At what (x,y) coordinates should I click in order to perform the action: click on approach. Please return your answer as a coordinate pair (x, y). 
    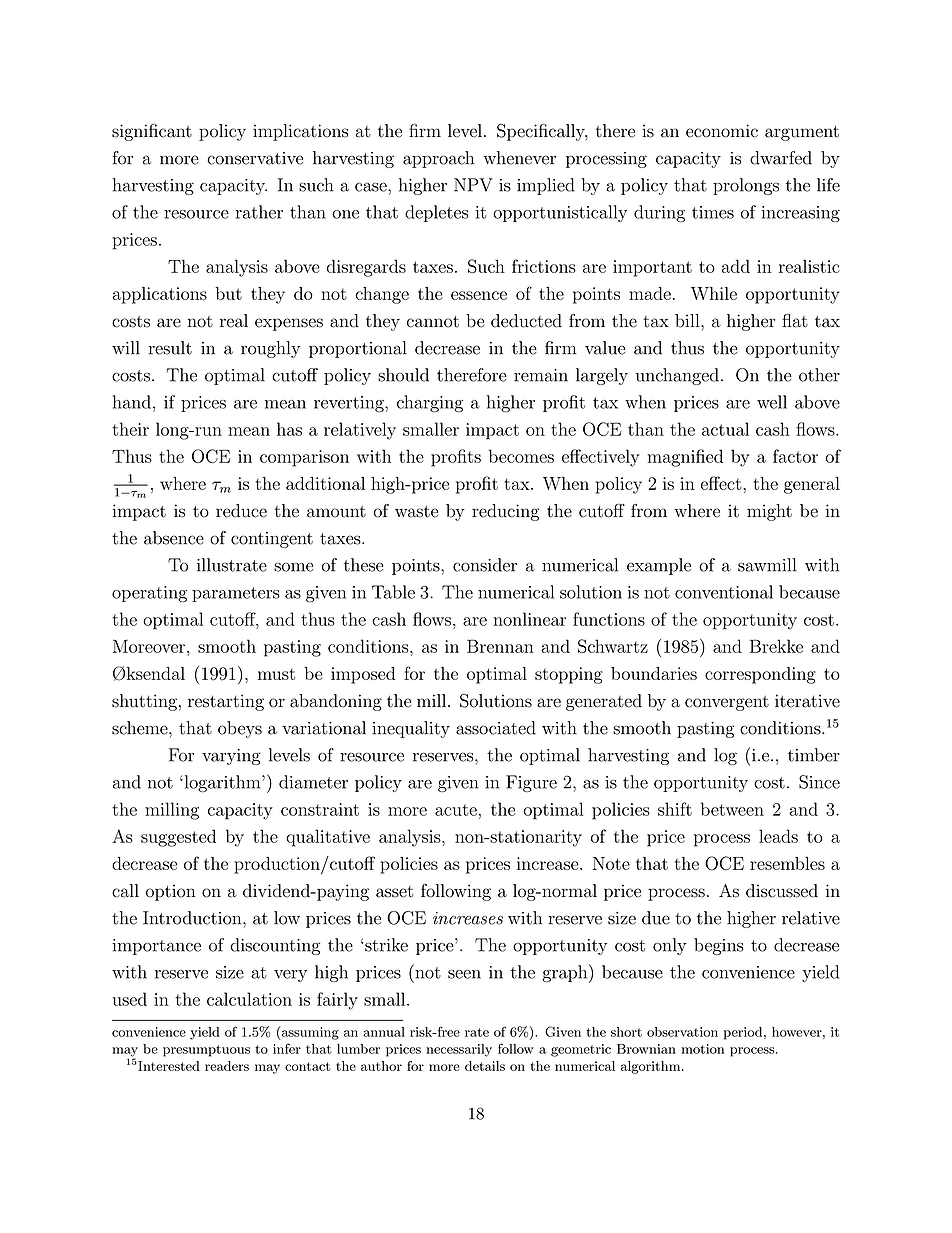
    Looking at the image, I should click on (438, 159).
